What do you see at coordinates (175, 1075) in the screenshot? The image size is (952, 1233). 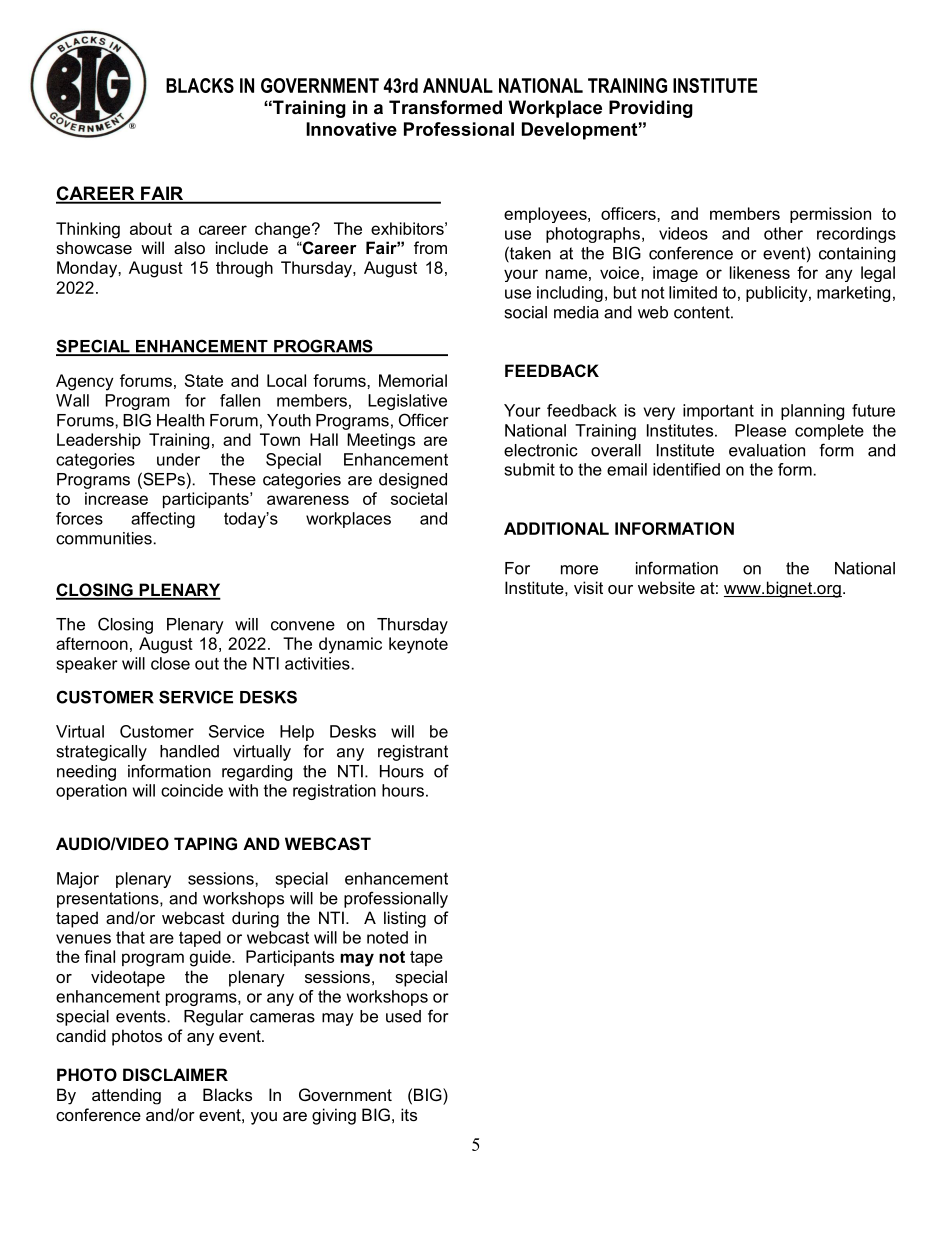 I see `DISCLAIMER` at bounding box center [175, 1075].
